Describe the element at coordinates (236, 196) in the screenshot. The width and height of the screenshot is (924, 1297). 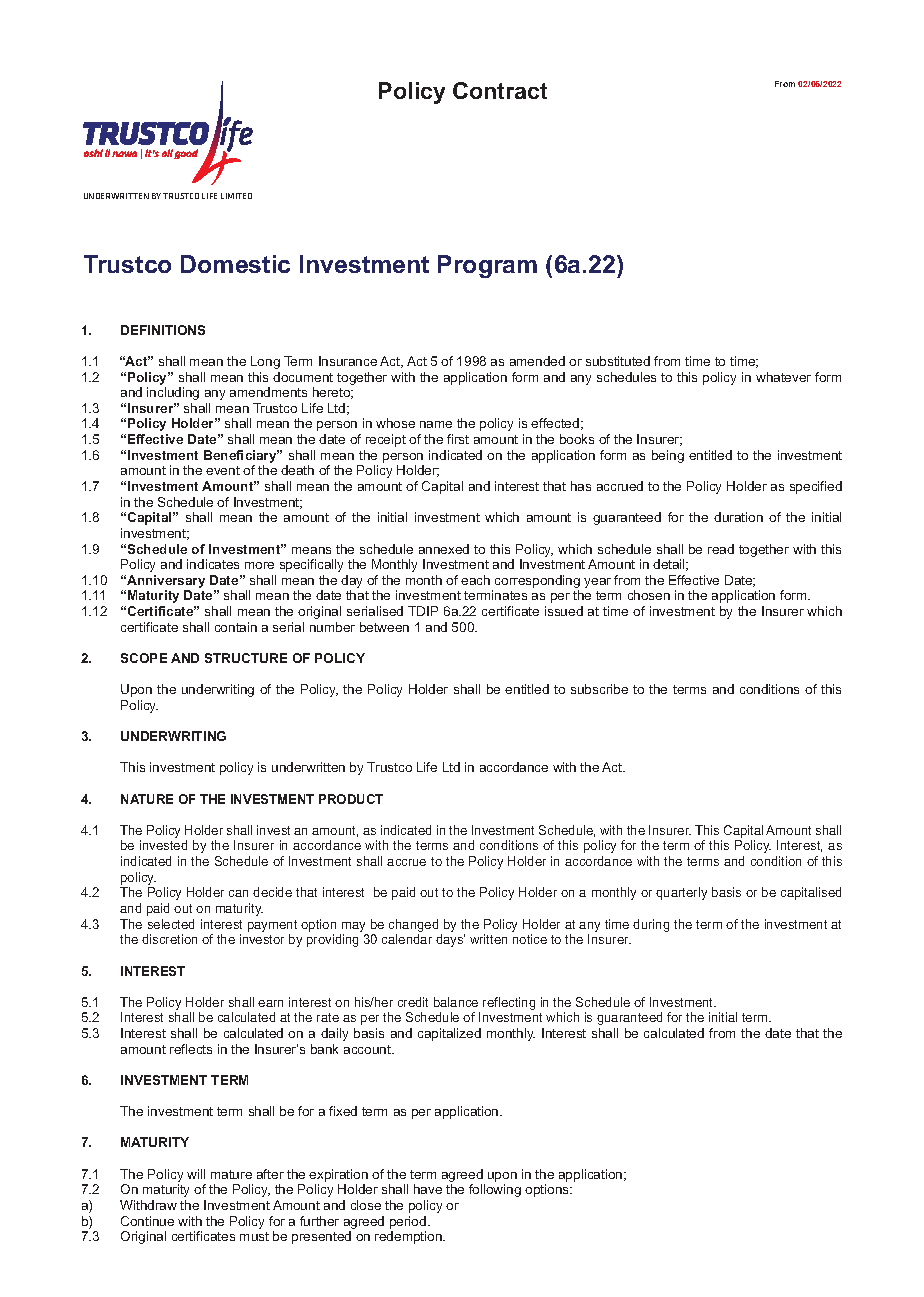
I see `LIMITED` at that location.
